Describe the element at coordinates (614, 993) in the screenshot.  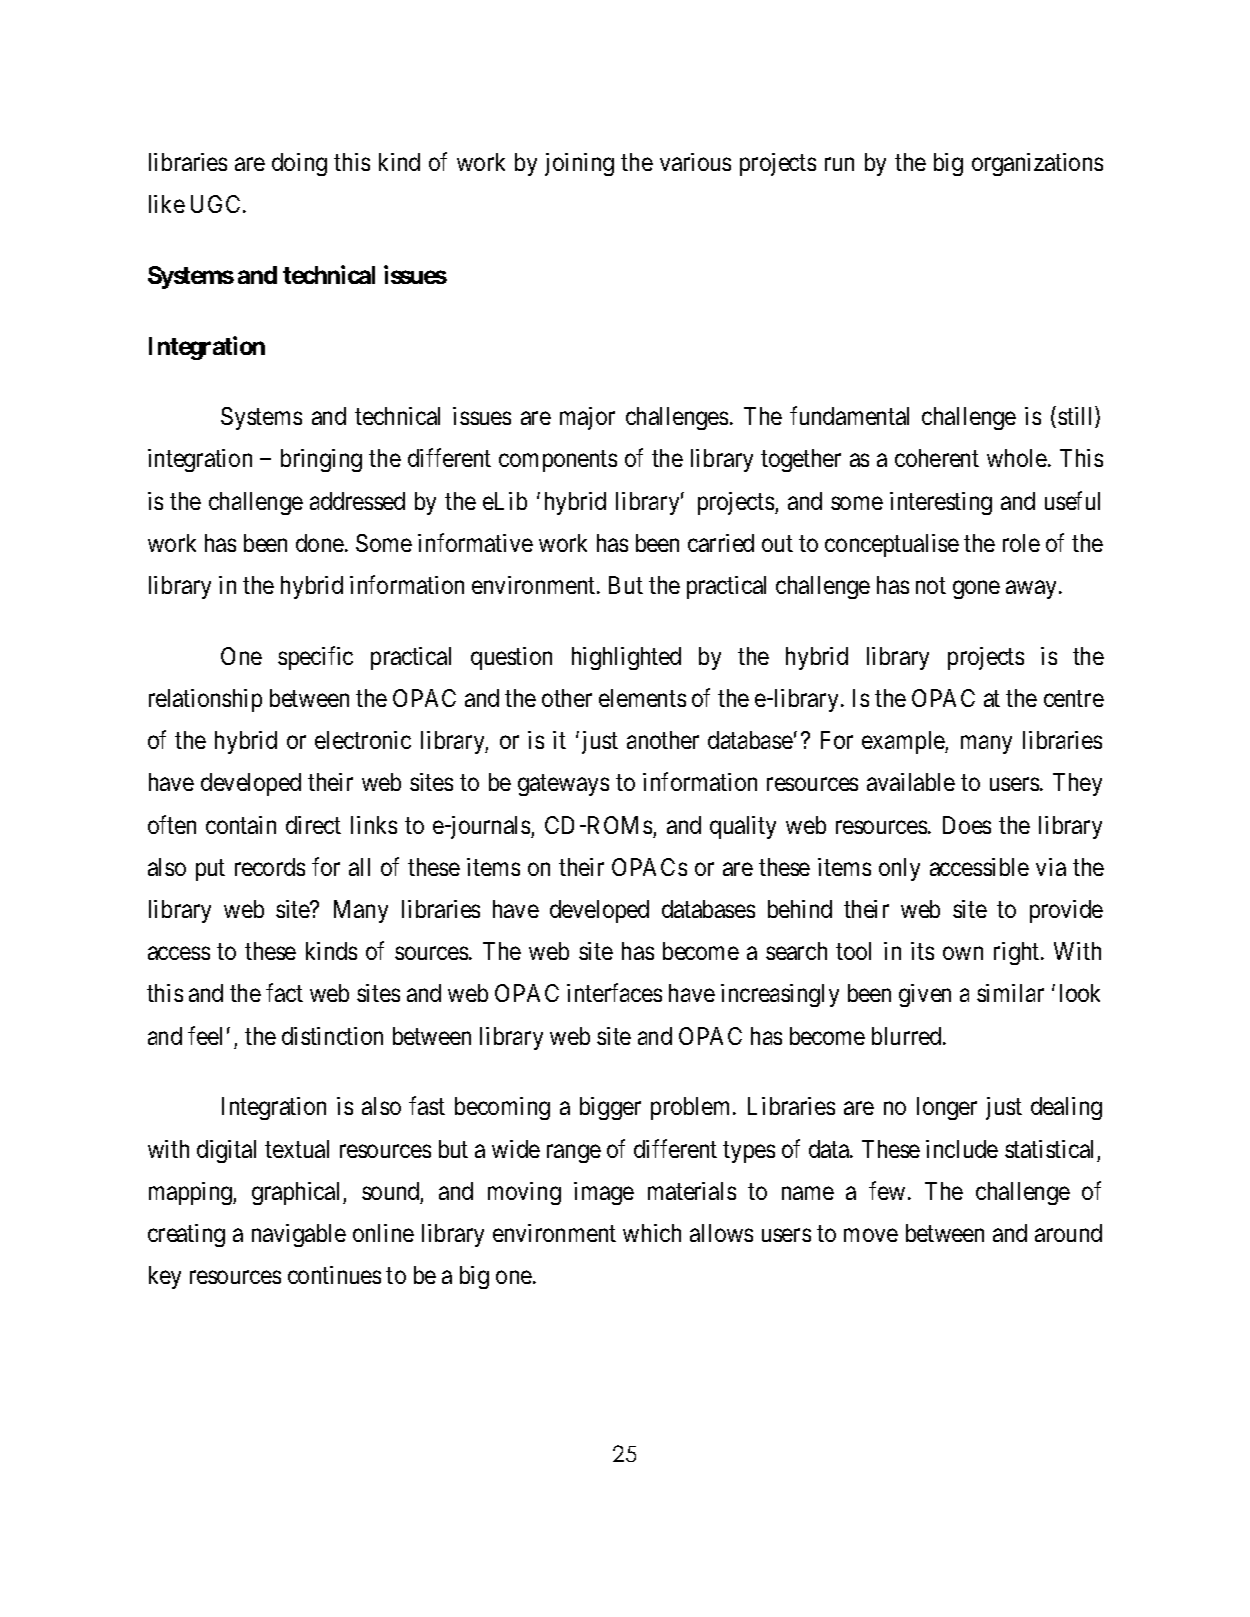
I see `interfaces` at that location.
